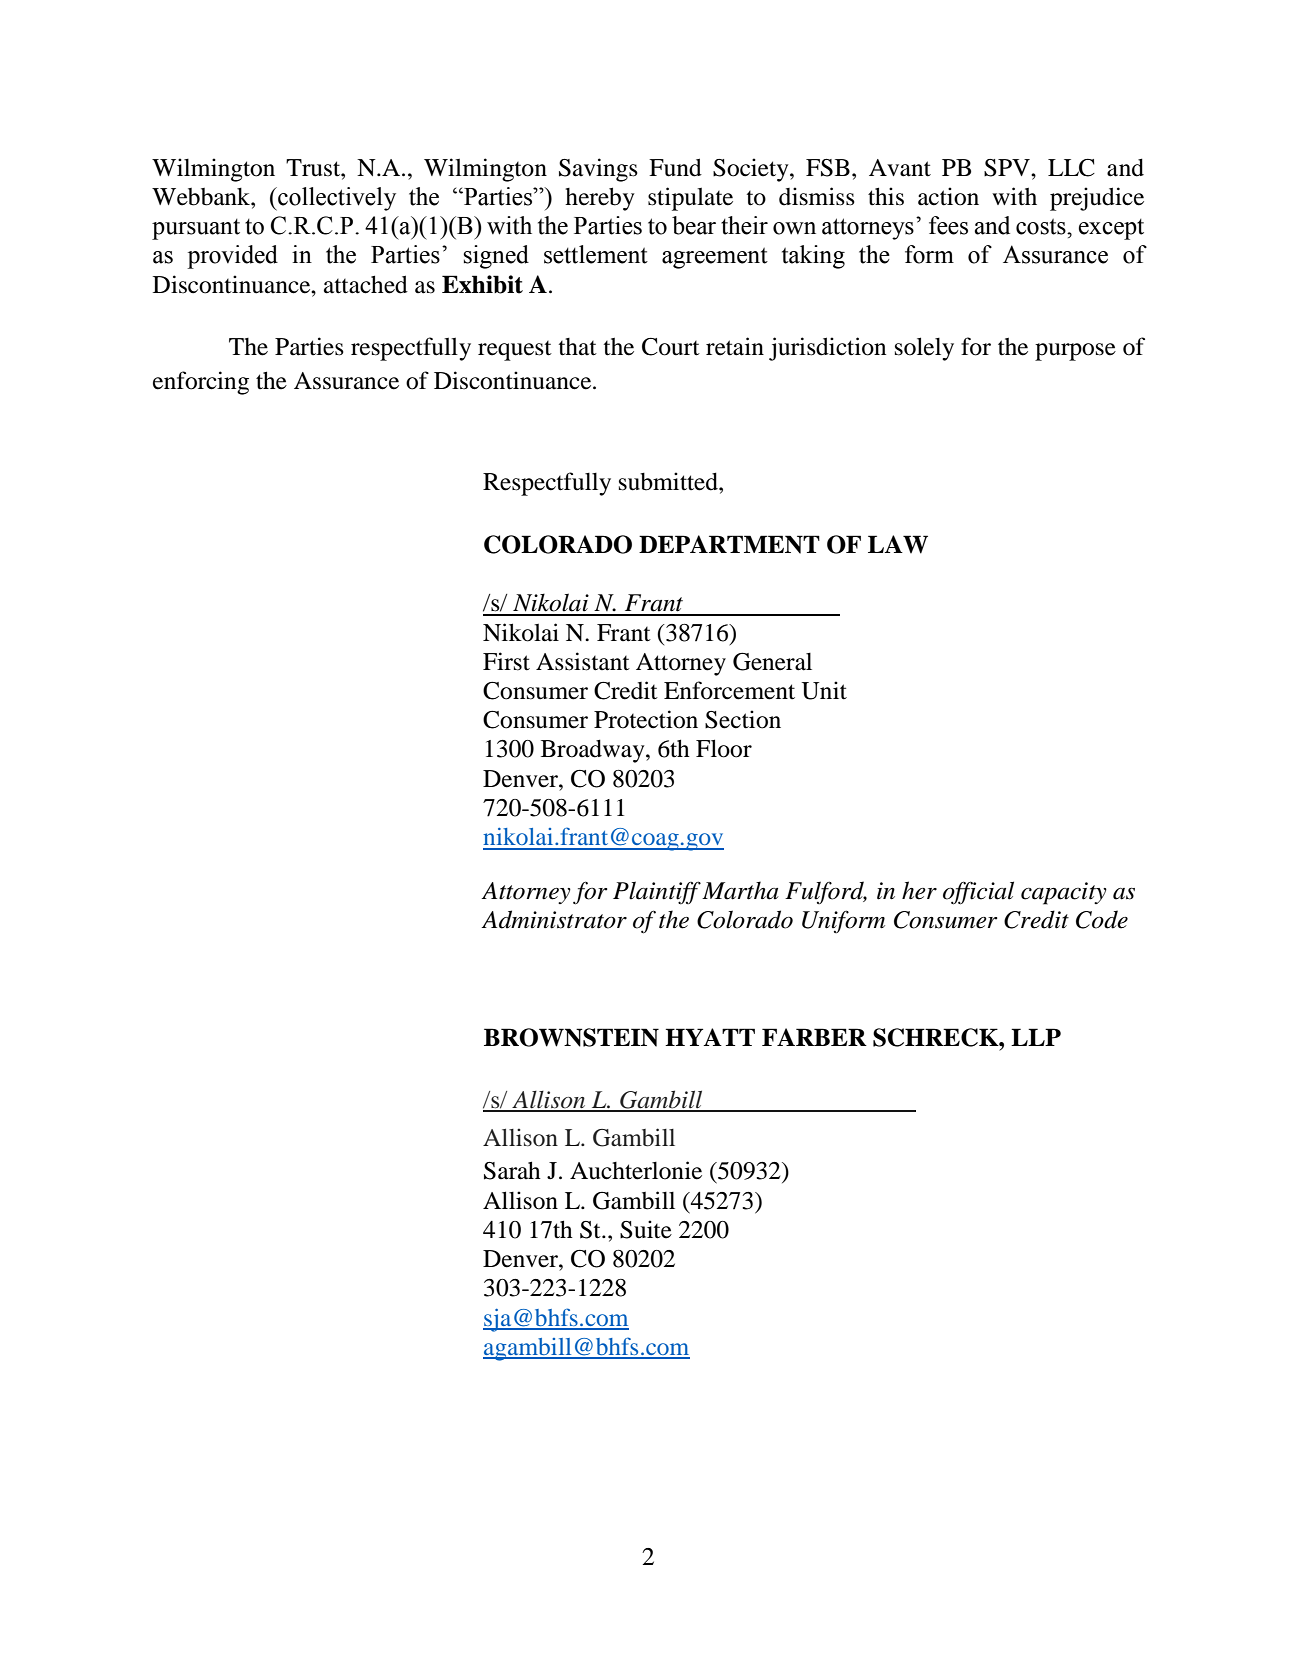  I want to click on Sarah, so click(512, 1170).
